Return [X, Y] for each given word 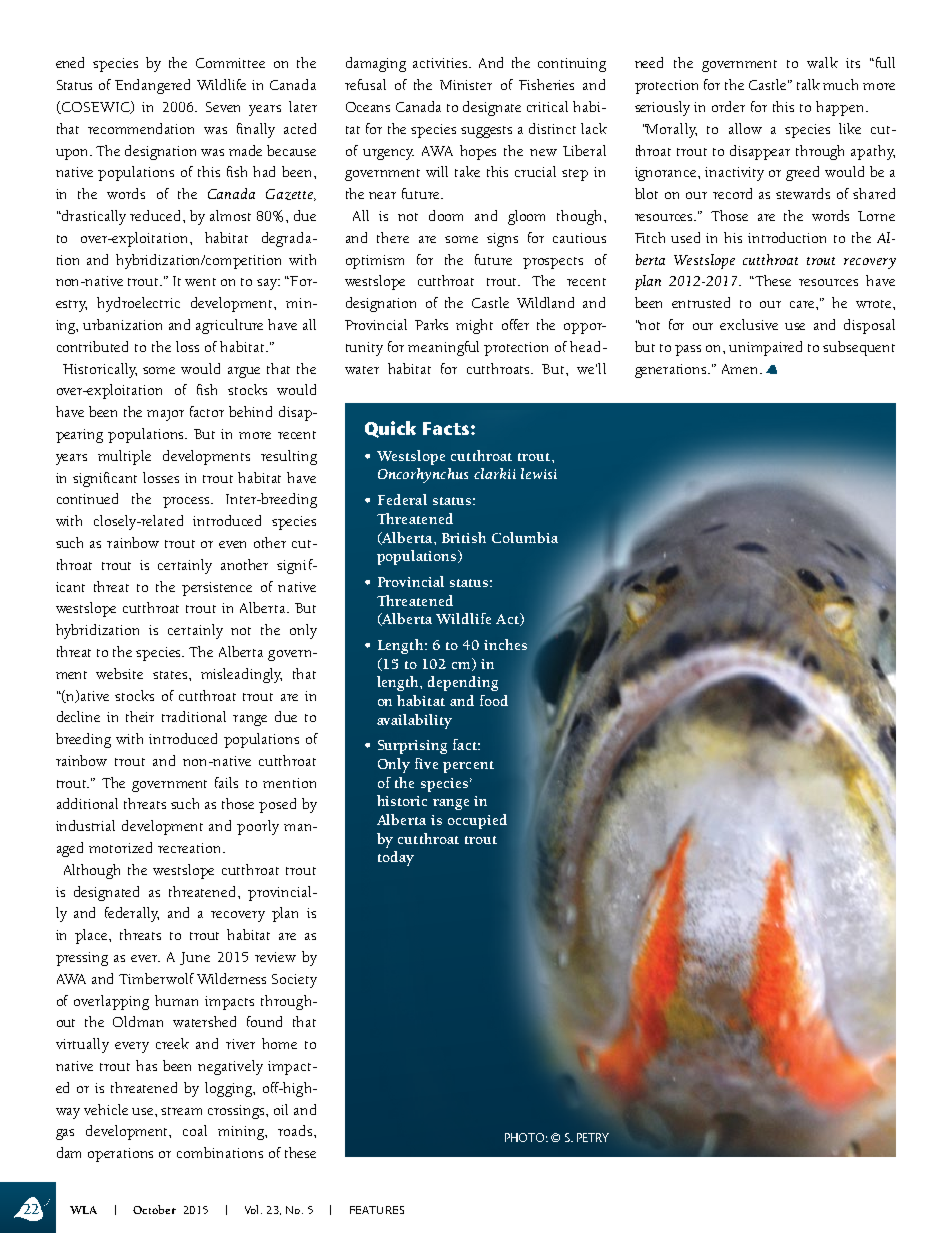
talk [808, 84]
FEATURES [377, 1210]
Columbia [525, 537]
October [154, 1209]
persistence [217, 589]
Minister [466, 85]
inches [505, 644]
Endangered [152, 86]
